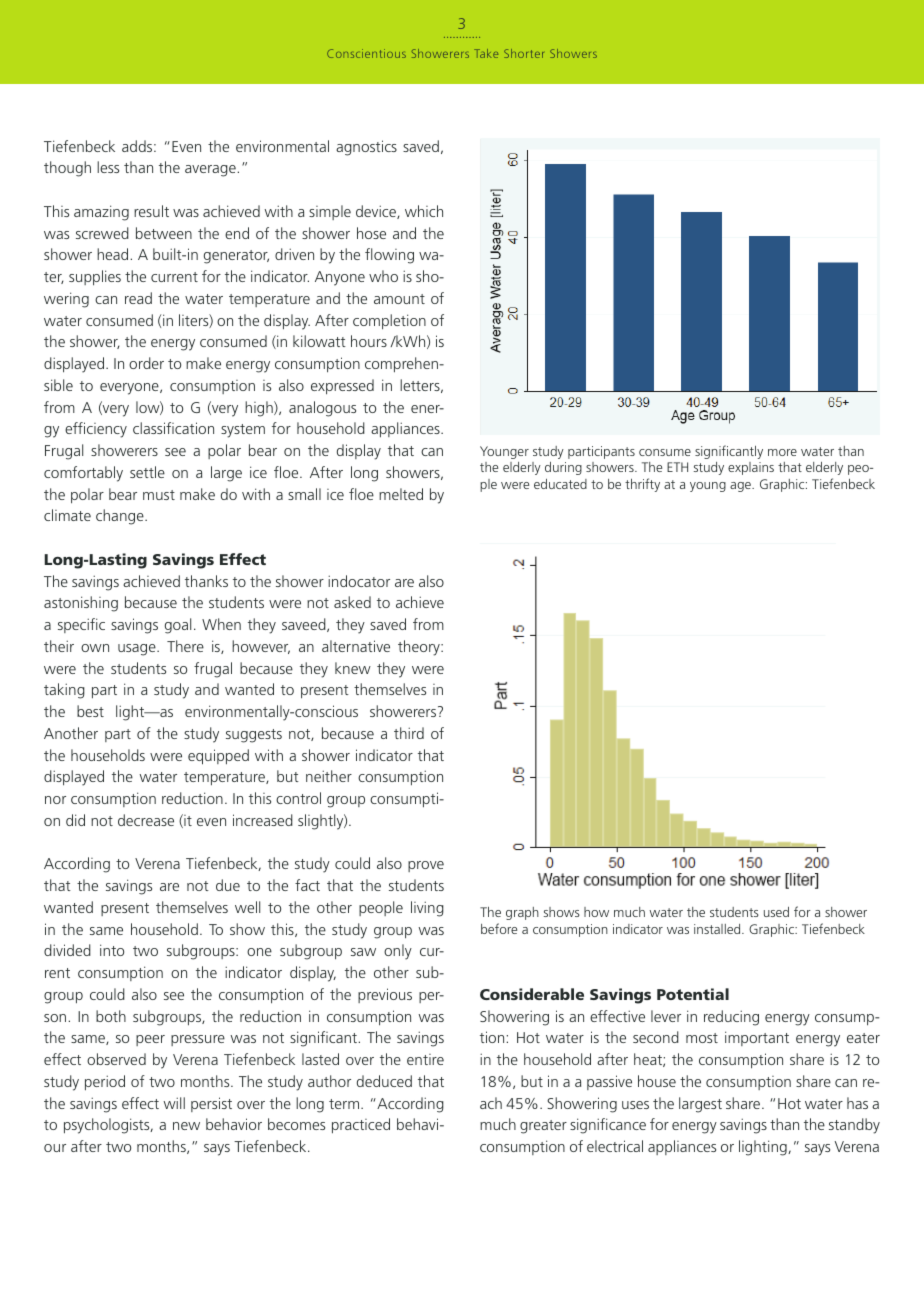  Describe the element at coordinates (174, 1103) in the screenshot. I see `will` at that location.
